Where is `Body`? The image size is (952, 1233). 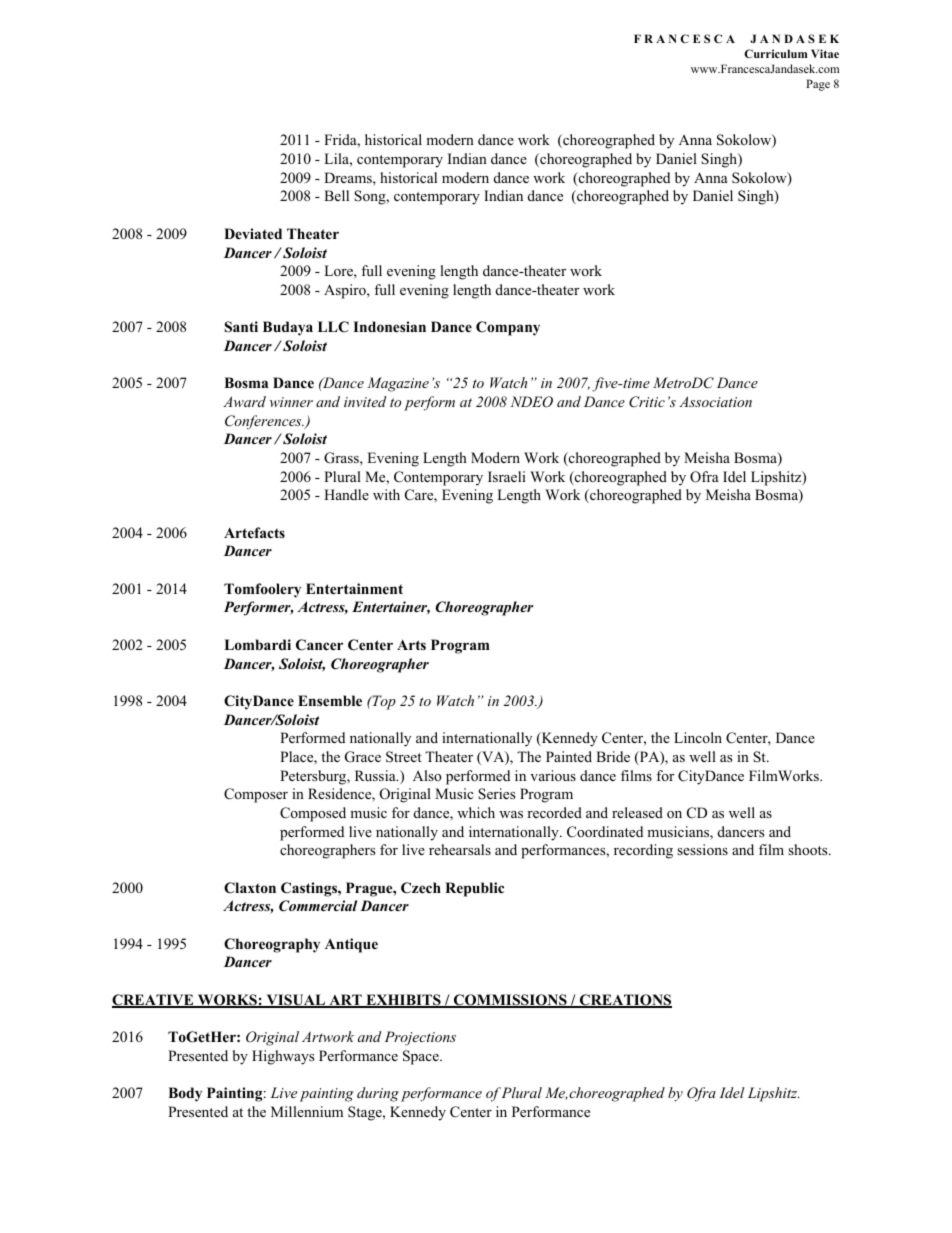 Body is located at coordinates (185, 1094).
